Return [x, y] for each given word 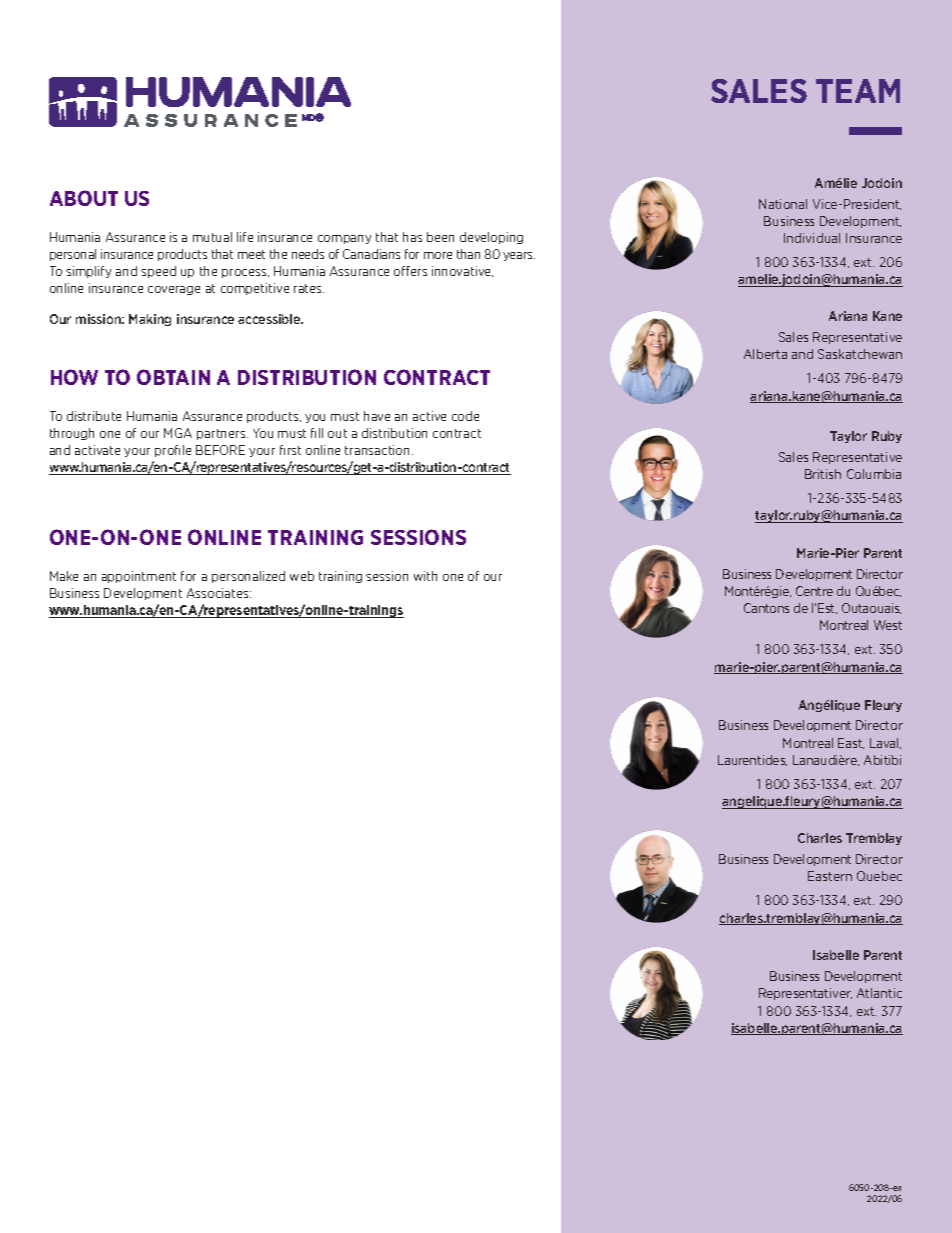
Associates [219, 593]
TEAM [858, 91]
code [465, 416]
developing [491, 238]
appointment [139, 577]
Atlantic [879, 993]
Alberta [765, 354]
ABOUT [84, 198]
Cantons [766, 608]
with [425, 576]
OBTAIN [173, 377]
